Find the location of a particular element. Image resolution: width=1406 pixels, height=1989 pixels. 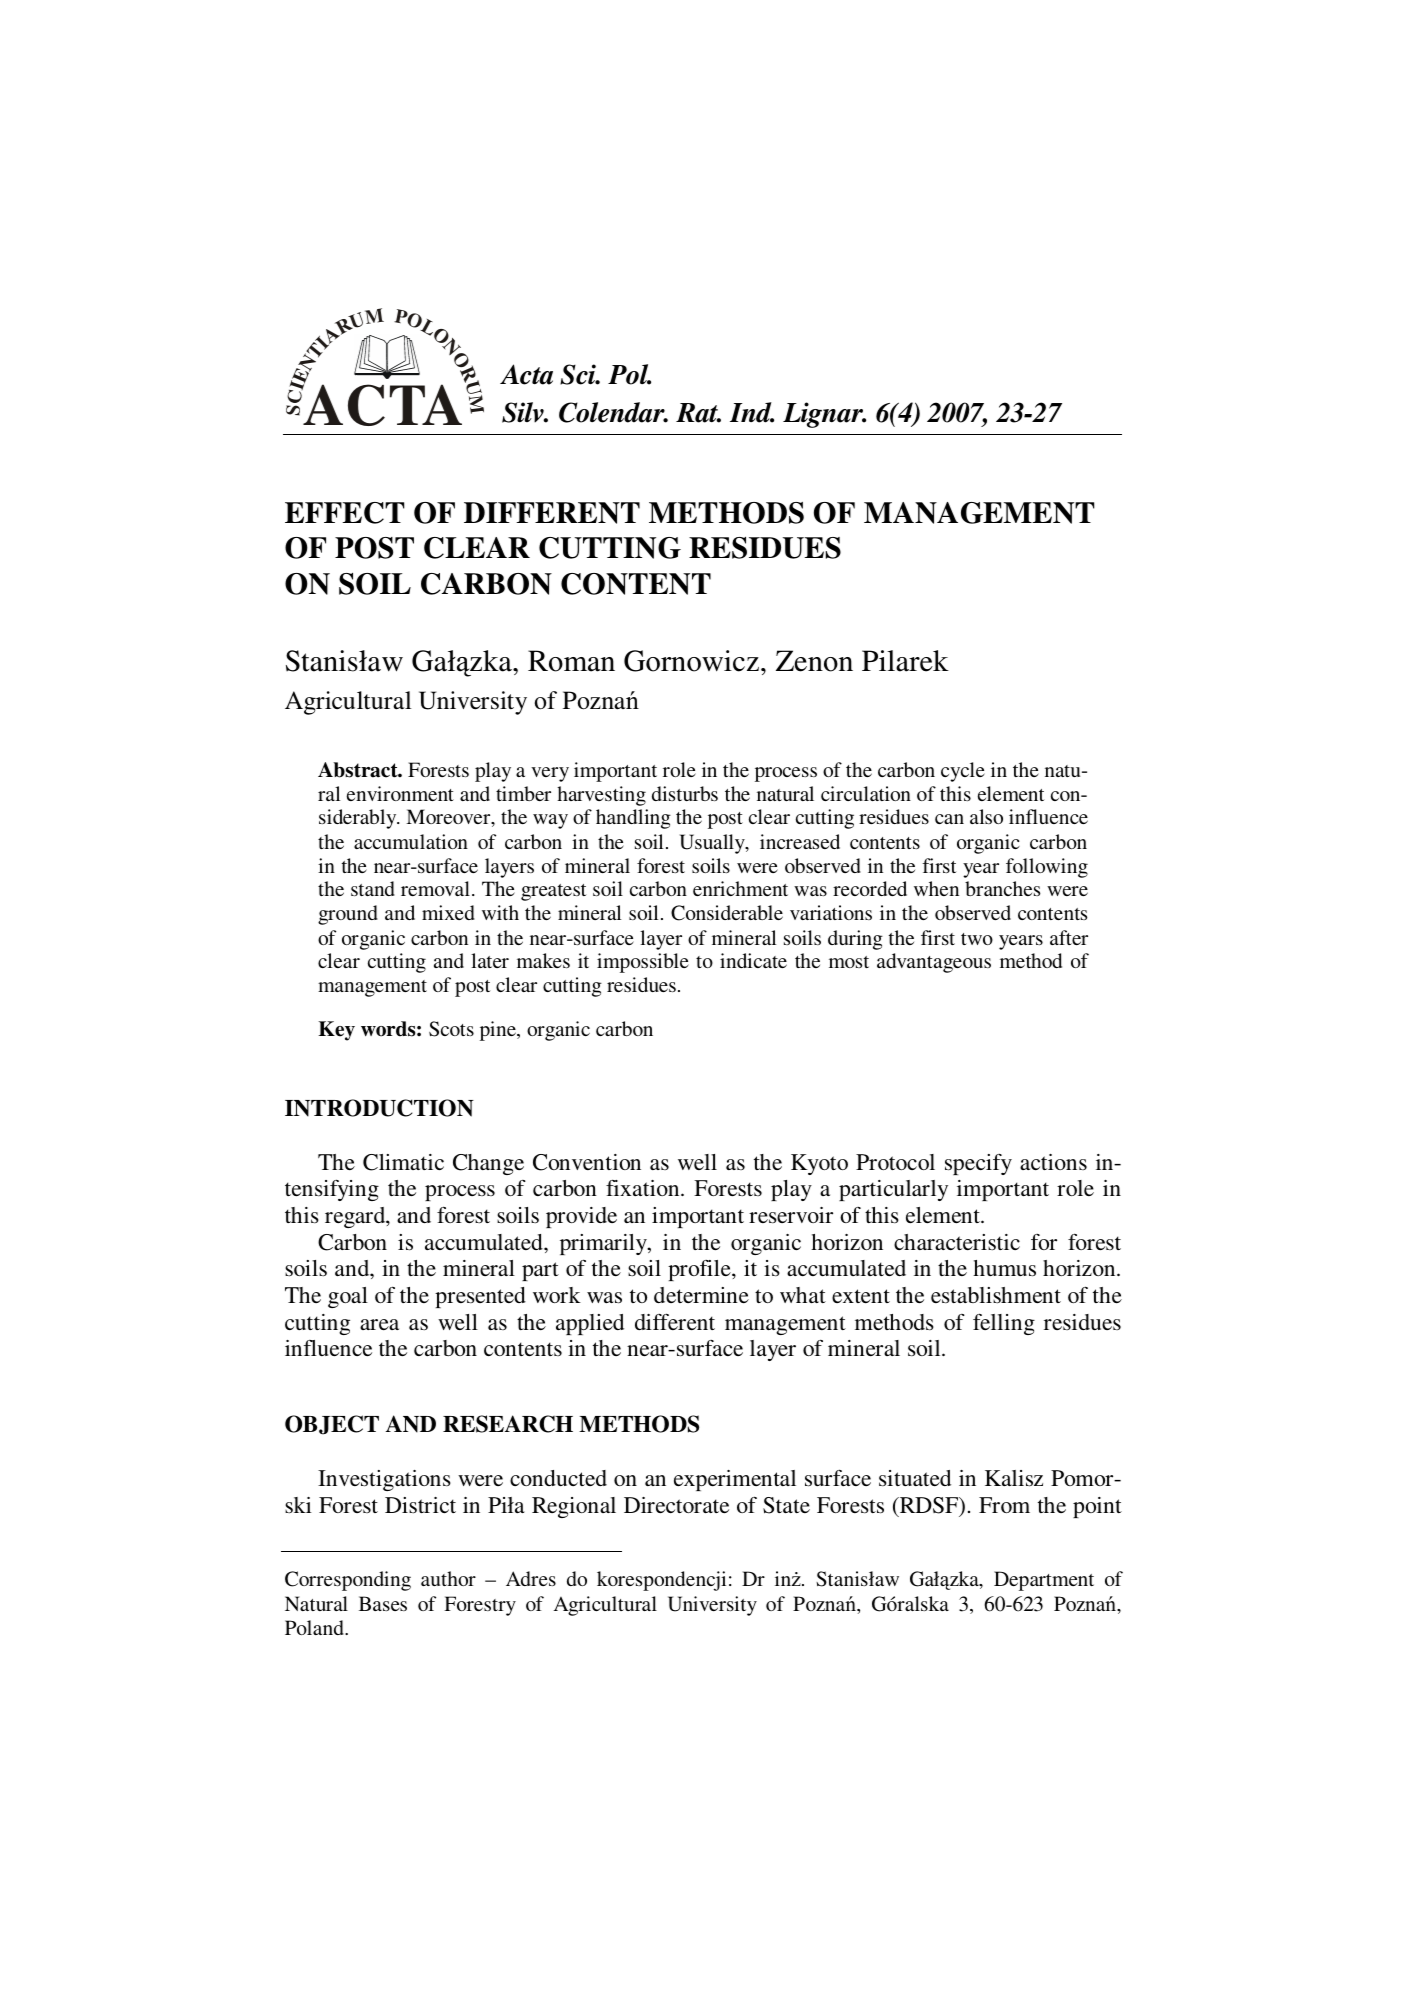

From is located at coordinates (1004, 1505).
